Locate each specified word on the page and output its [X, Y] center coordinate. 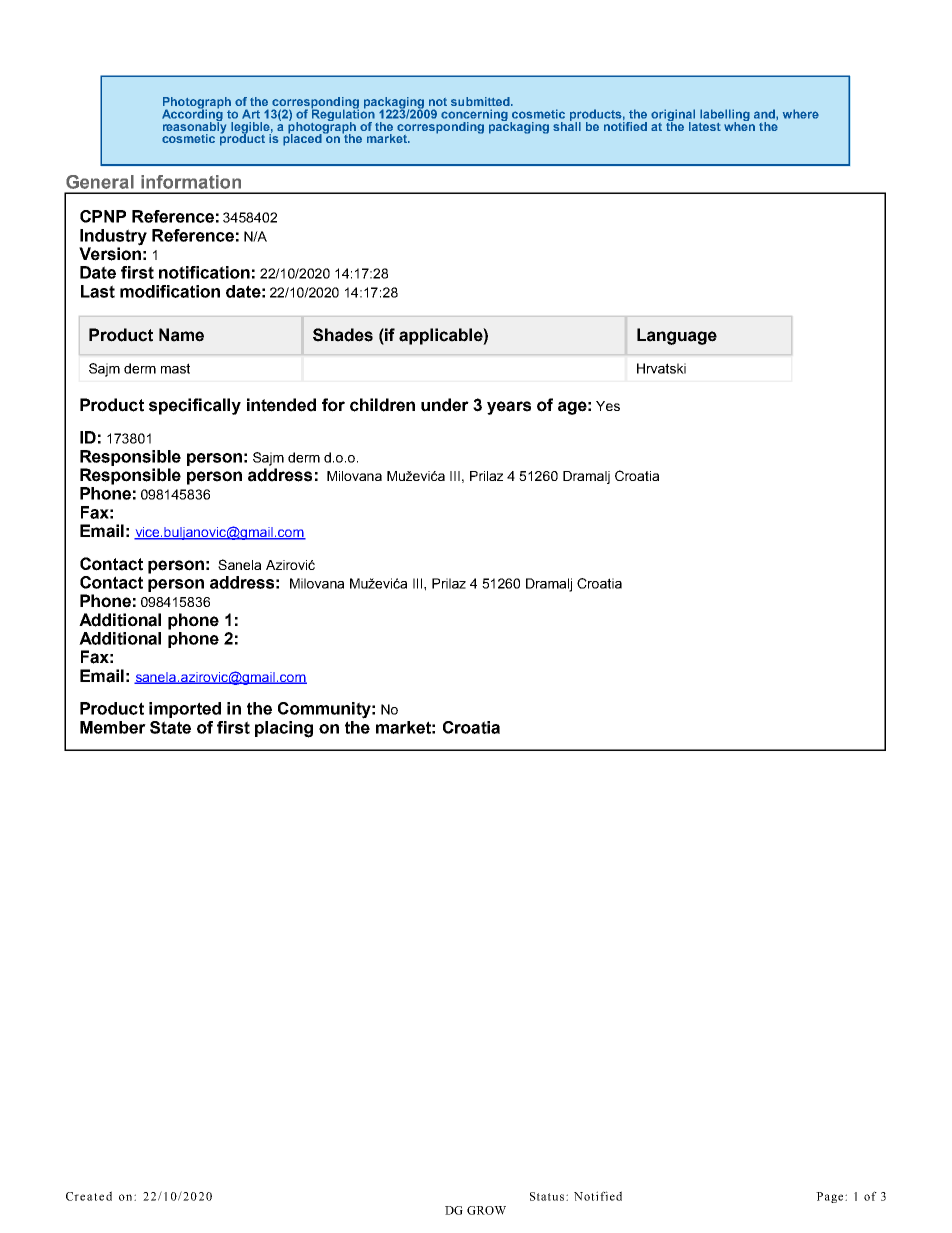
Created [89, 1196]
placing [284, 729]
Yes [608, 406]
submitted [481, 101]
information [191, 182]
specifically [195, 406]
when [739, 125]
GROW [486, 1210]
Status [547, 1196]
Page [831, 1197]
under [445, 405]
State [170, 727]
